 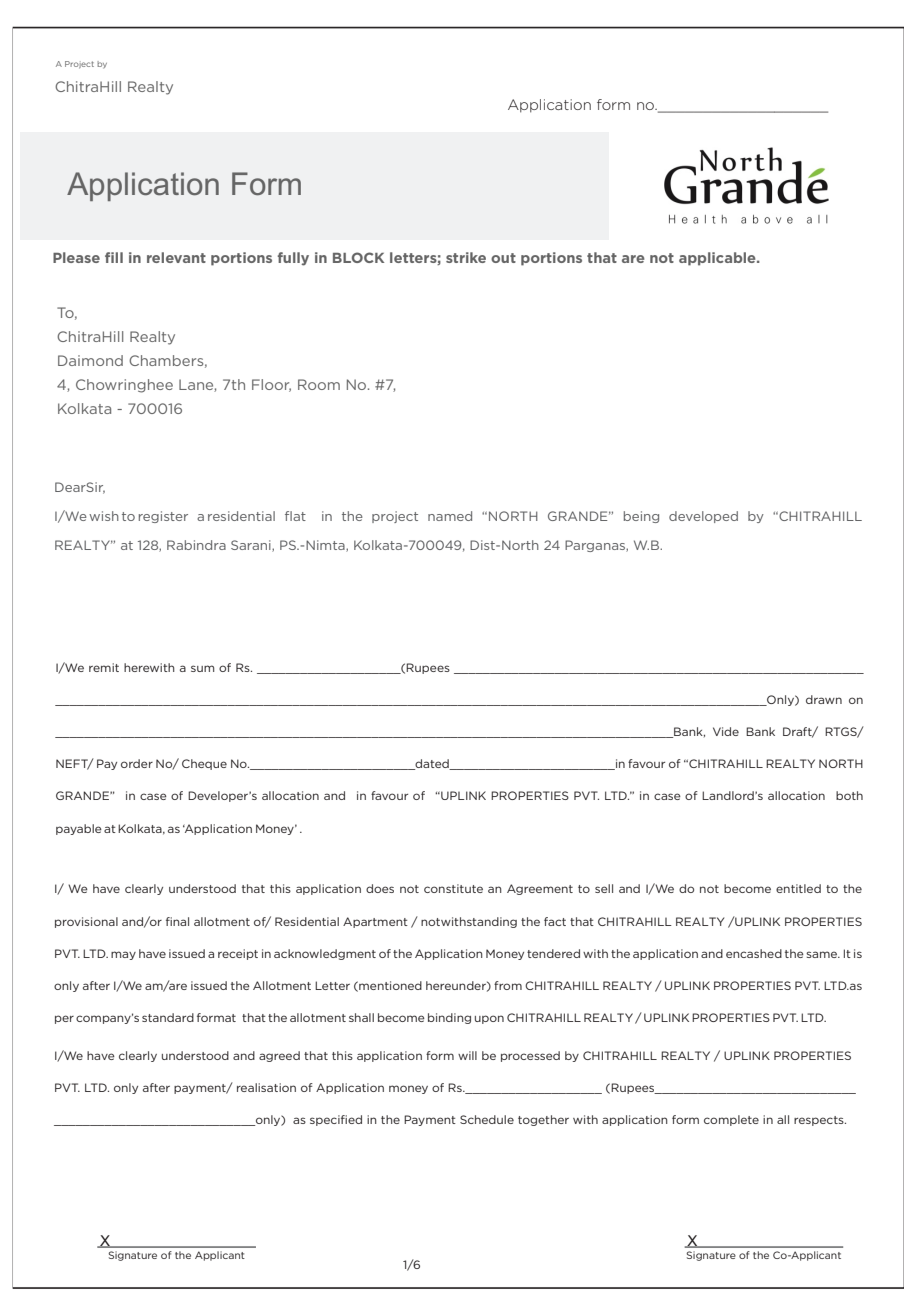 What do you see at coordinates (95, 488) in the screenshot?
I see `Sir` at bounding box center [95, 488].
